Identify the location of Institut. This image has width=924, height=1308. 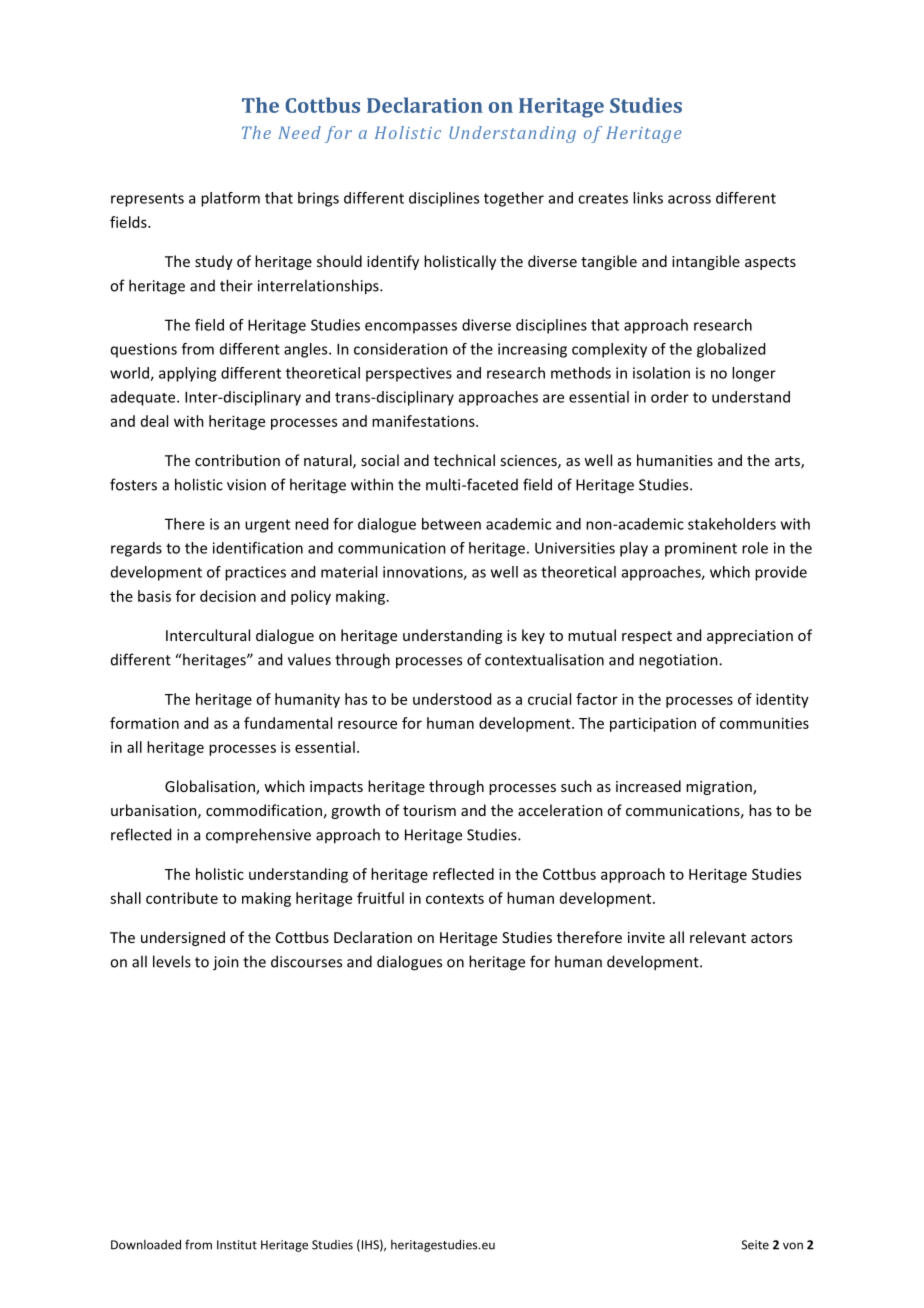
(237, 1245).
